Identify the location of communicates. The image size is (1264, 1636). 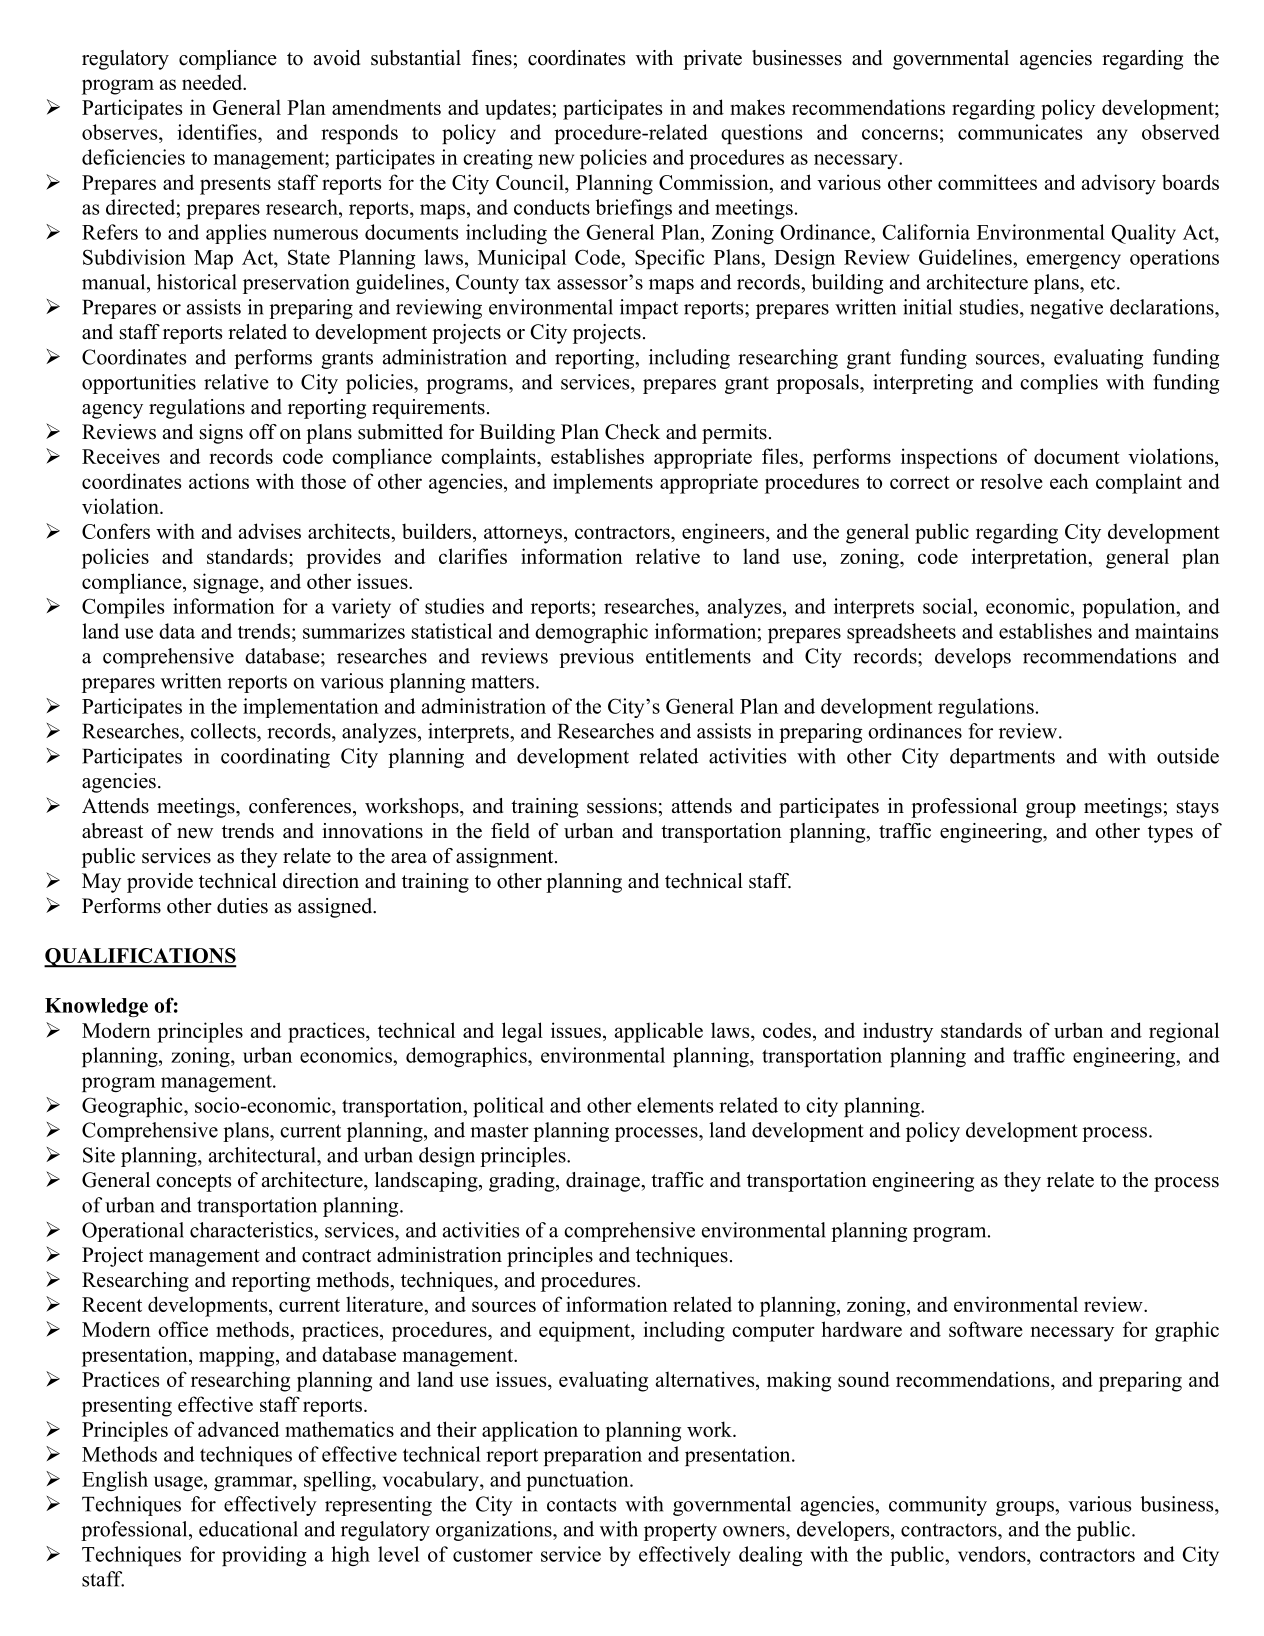
(1020, 132).
